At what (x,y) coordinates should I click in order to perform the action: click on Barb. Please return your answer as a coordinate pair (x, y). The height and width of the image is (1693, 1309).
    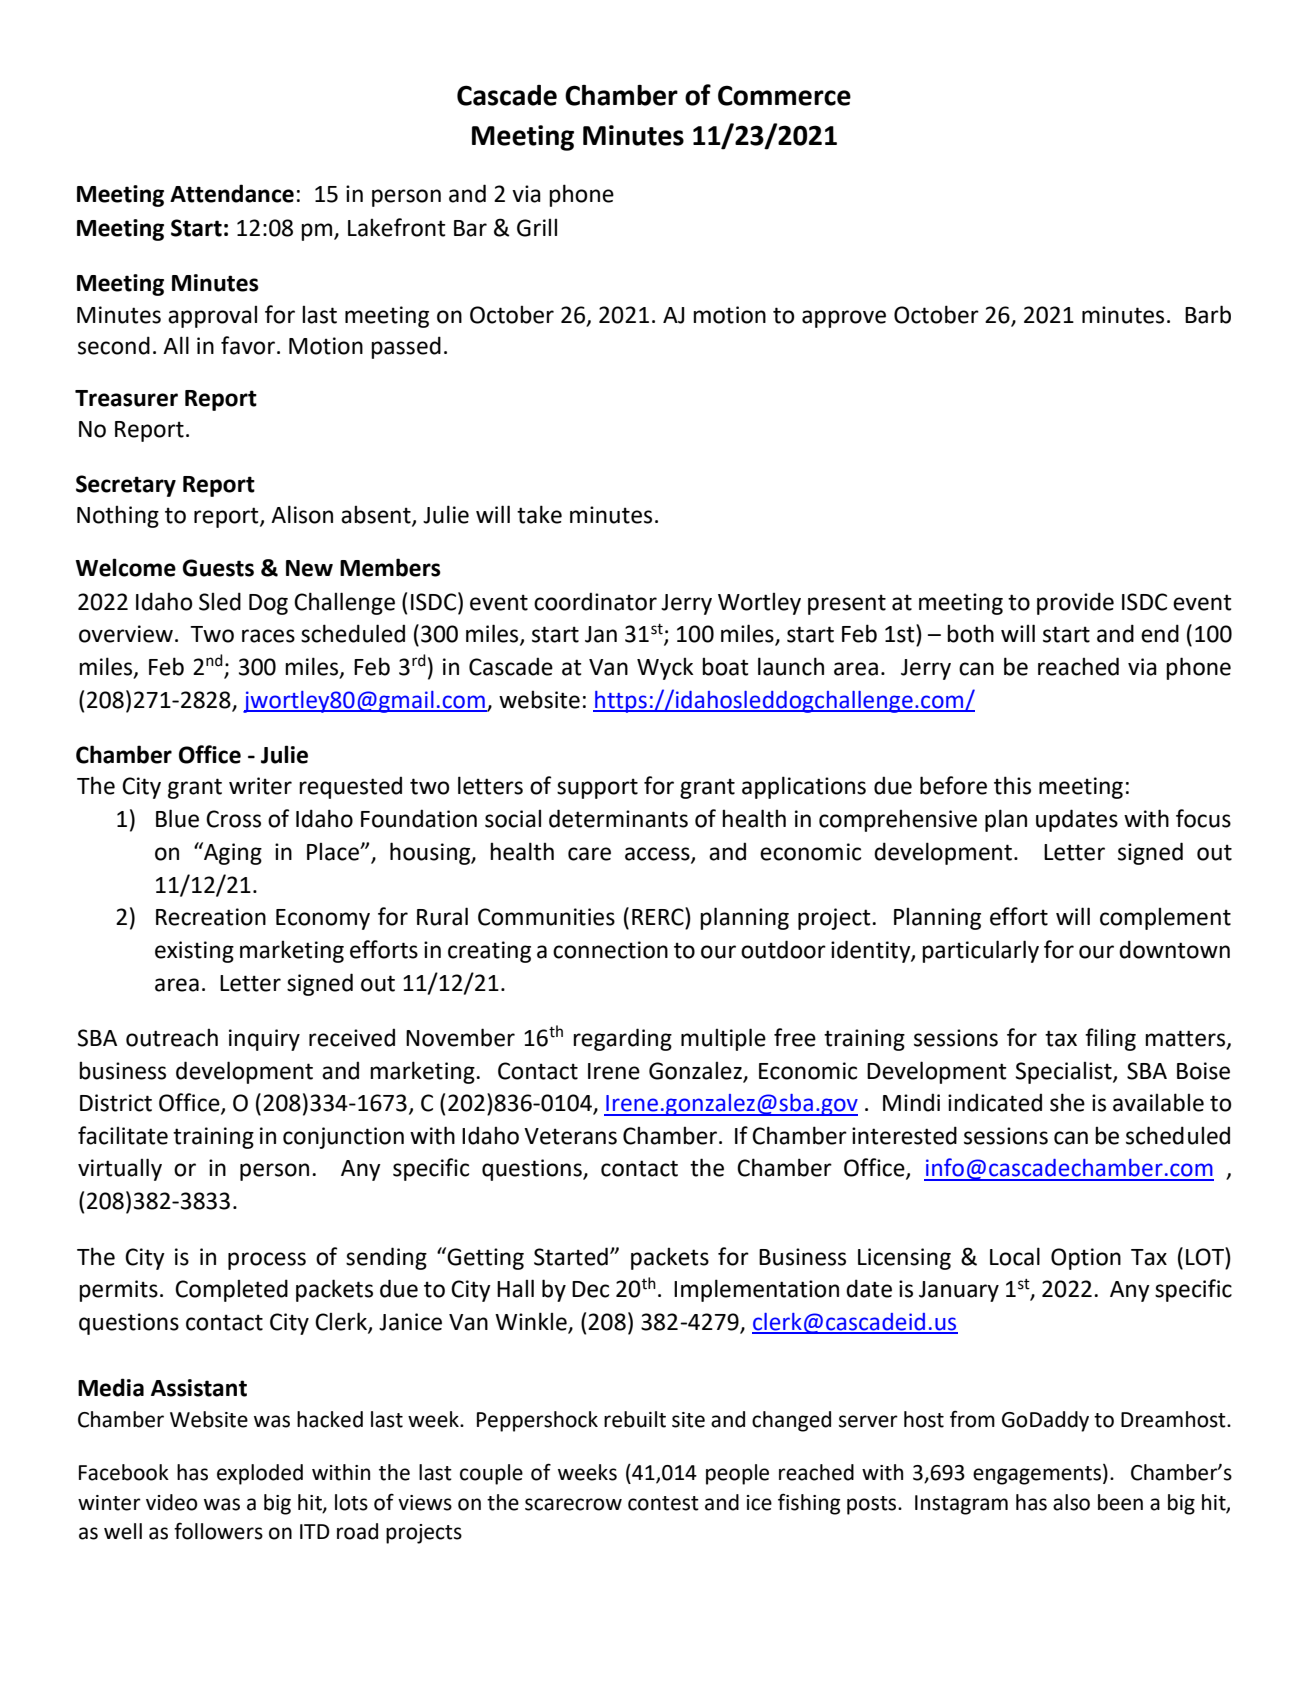
    Looking at the image, I should click on (1208, 314).
